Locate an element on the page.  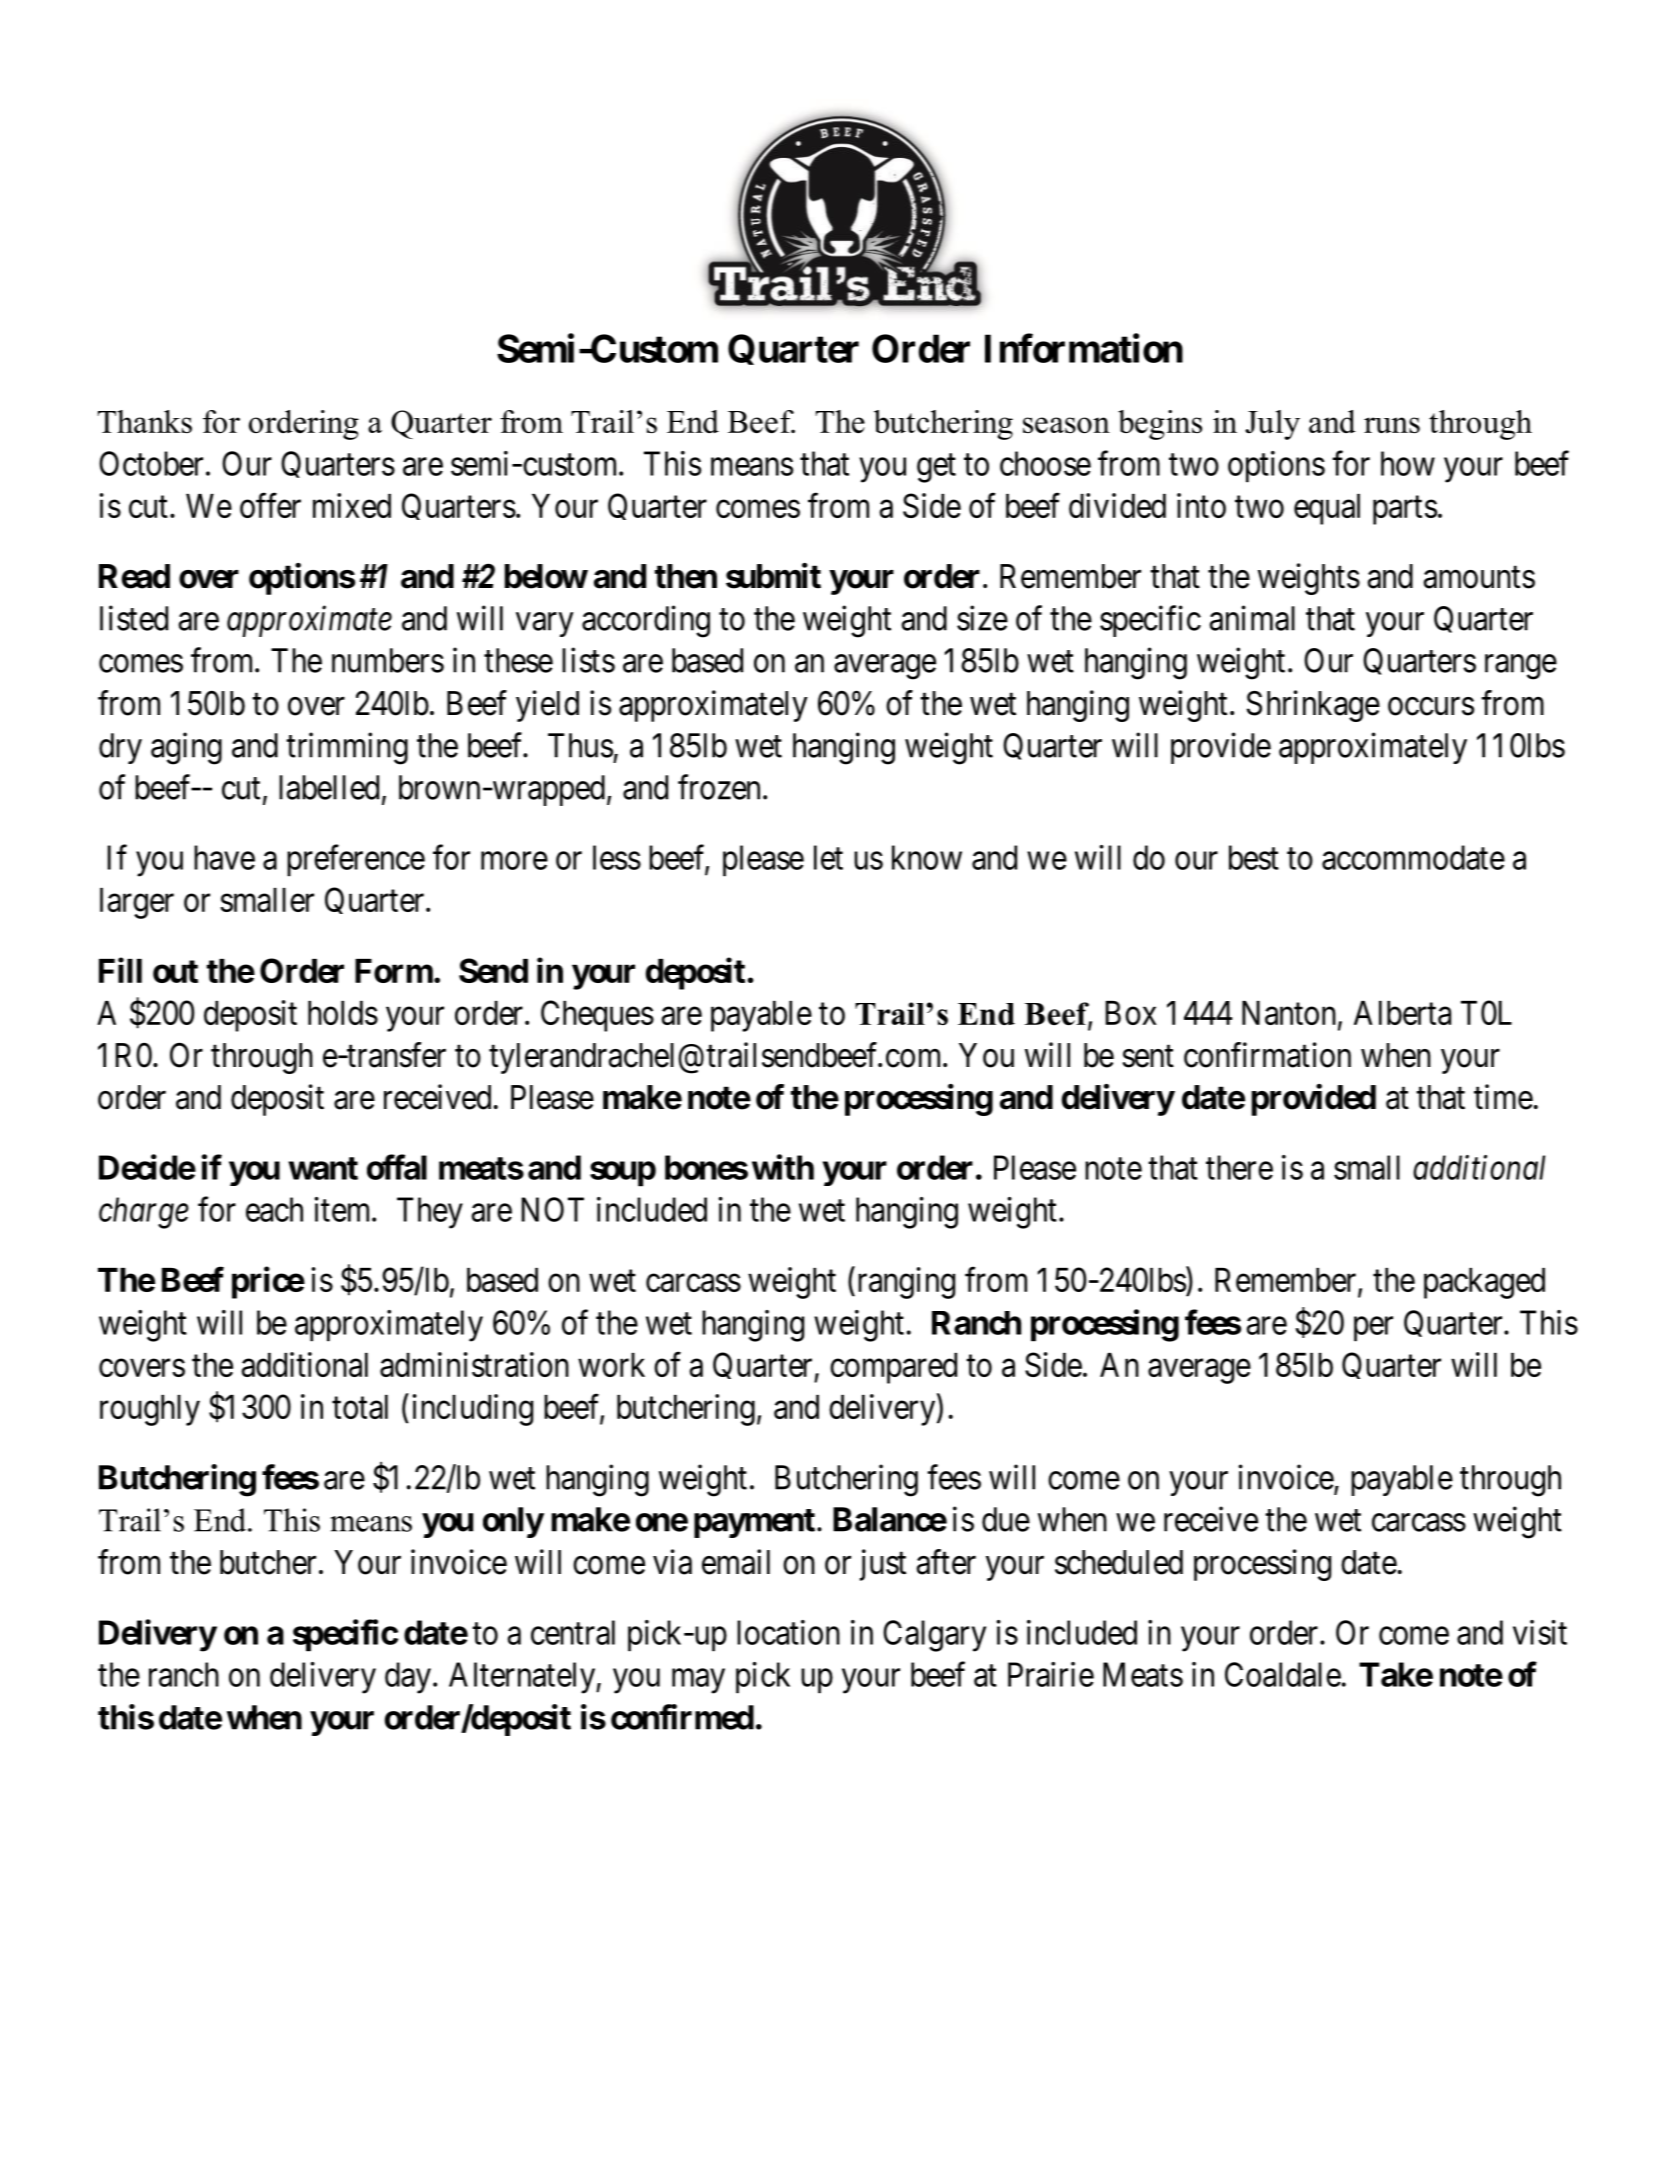
day is located at coordinates (408, 1678).
